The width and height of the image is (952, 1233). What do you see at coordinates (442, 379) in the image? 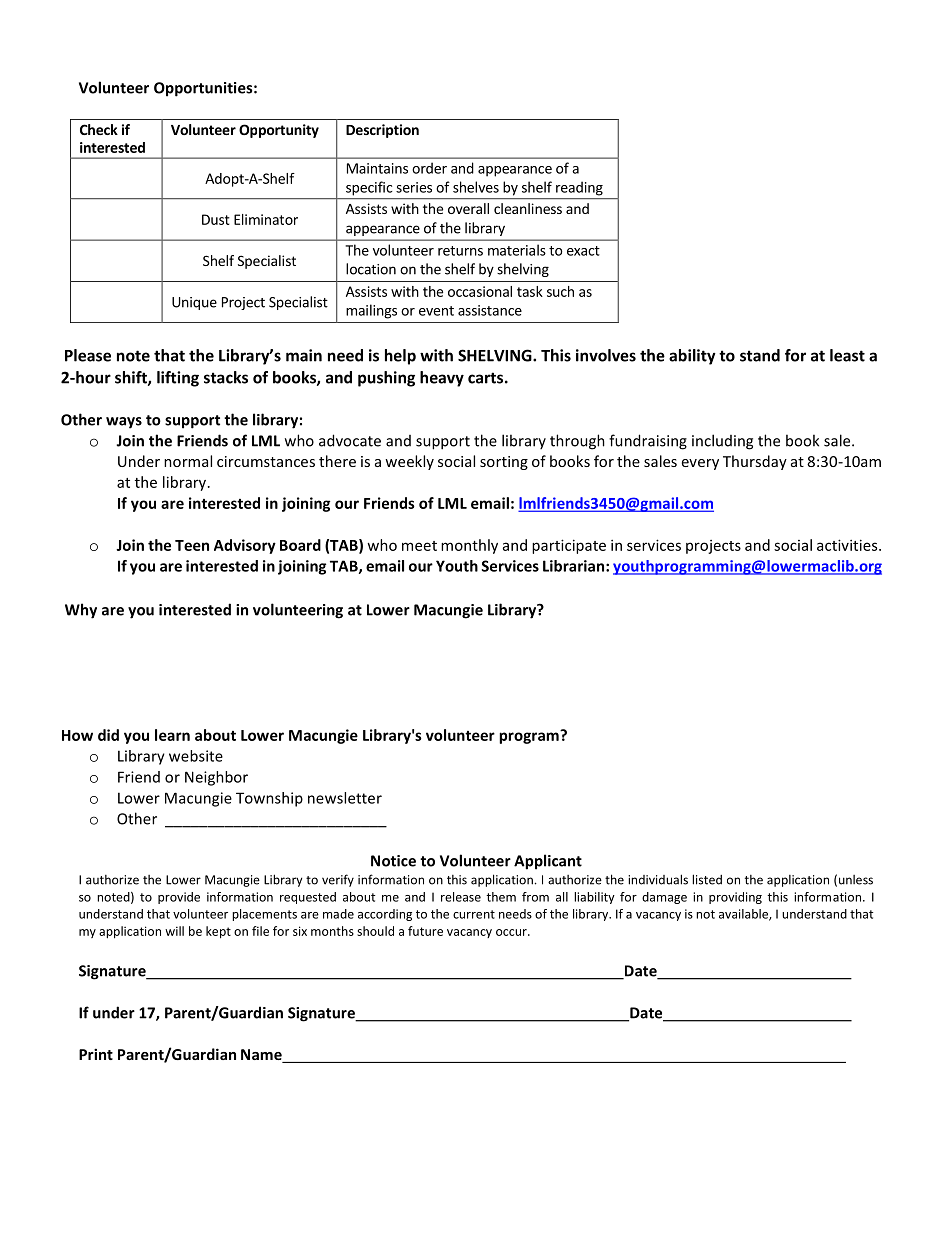
I see `heavy` at bounding box center [442, 379].
